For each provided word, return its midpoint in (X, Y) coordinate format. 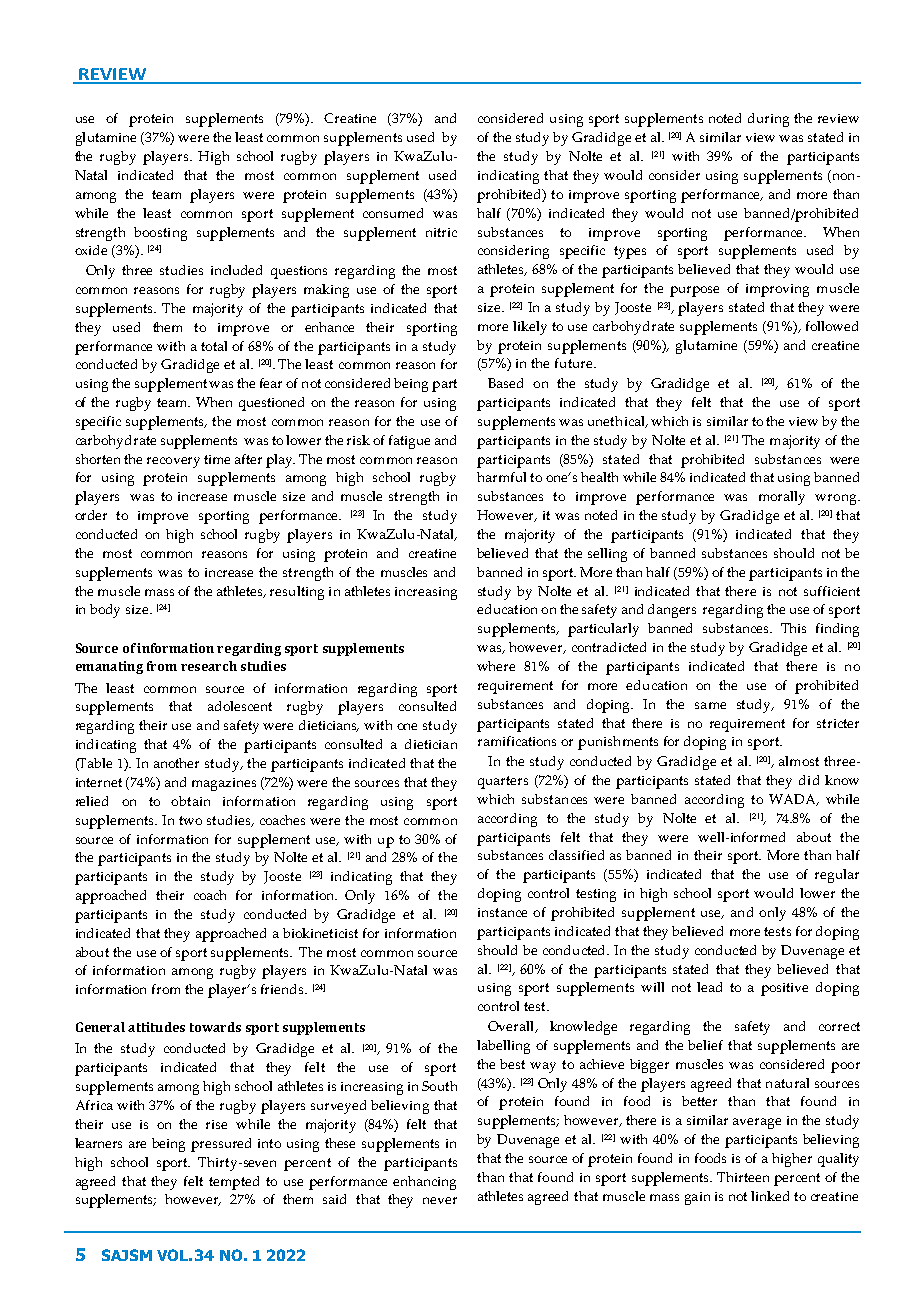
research (209, 666)
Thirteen (743, 1177)
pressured (221, 1145)
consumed (393, 213)
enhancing (424, 1183)
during (768, 120)
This (793, 628)
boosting (160, 234)
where (496, 666)
